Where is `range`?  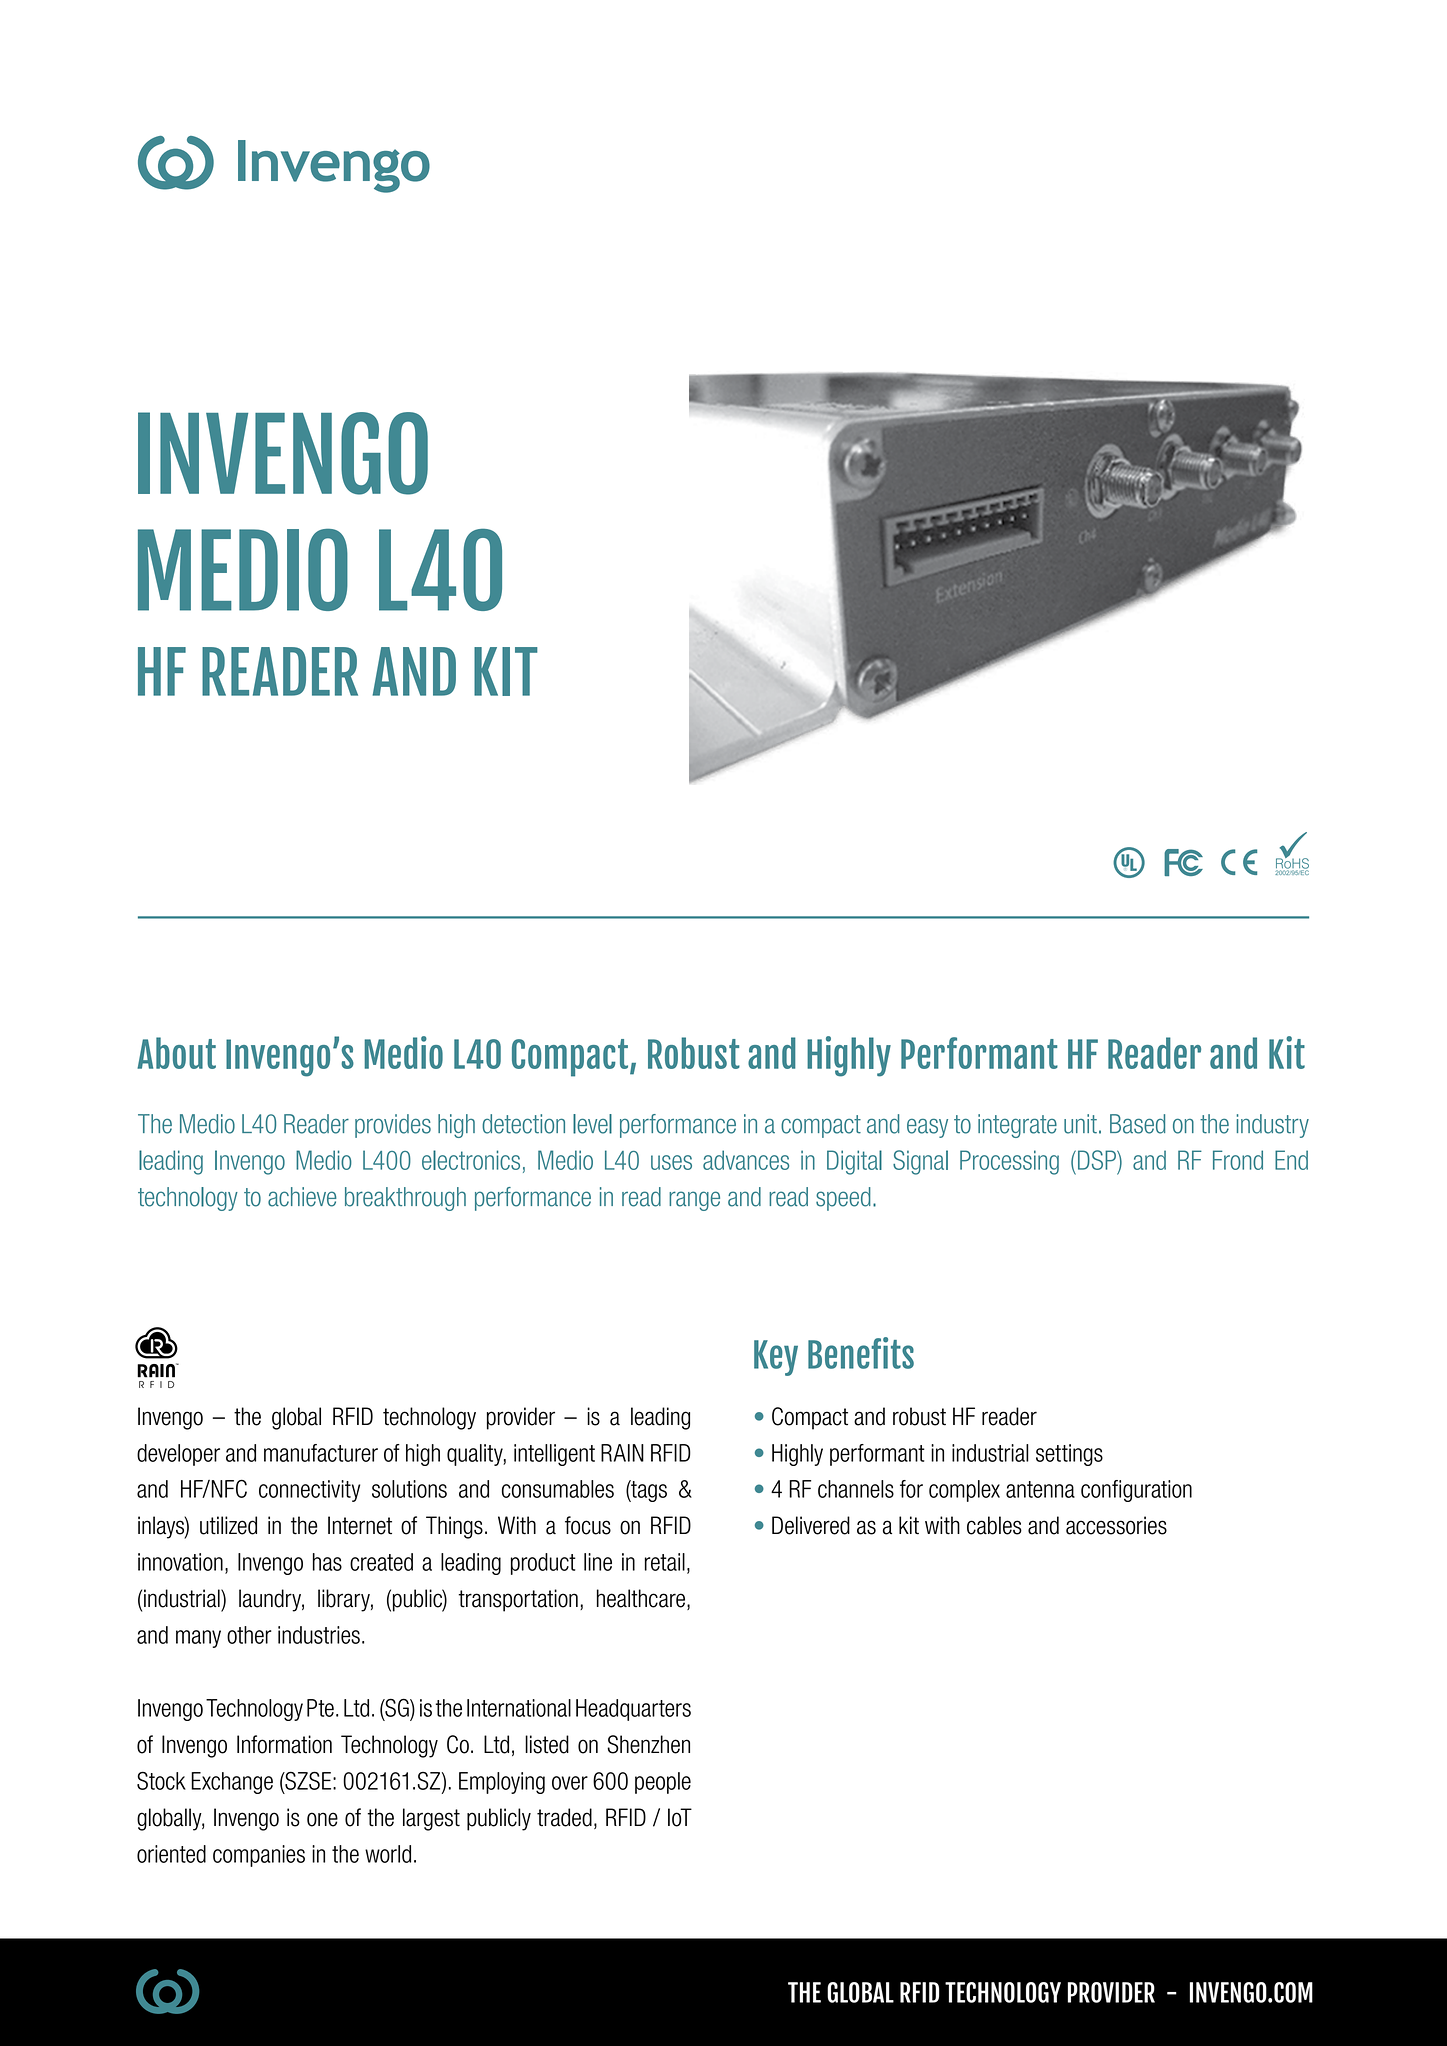
range is located at coordinates (694, 1201).
